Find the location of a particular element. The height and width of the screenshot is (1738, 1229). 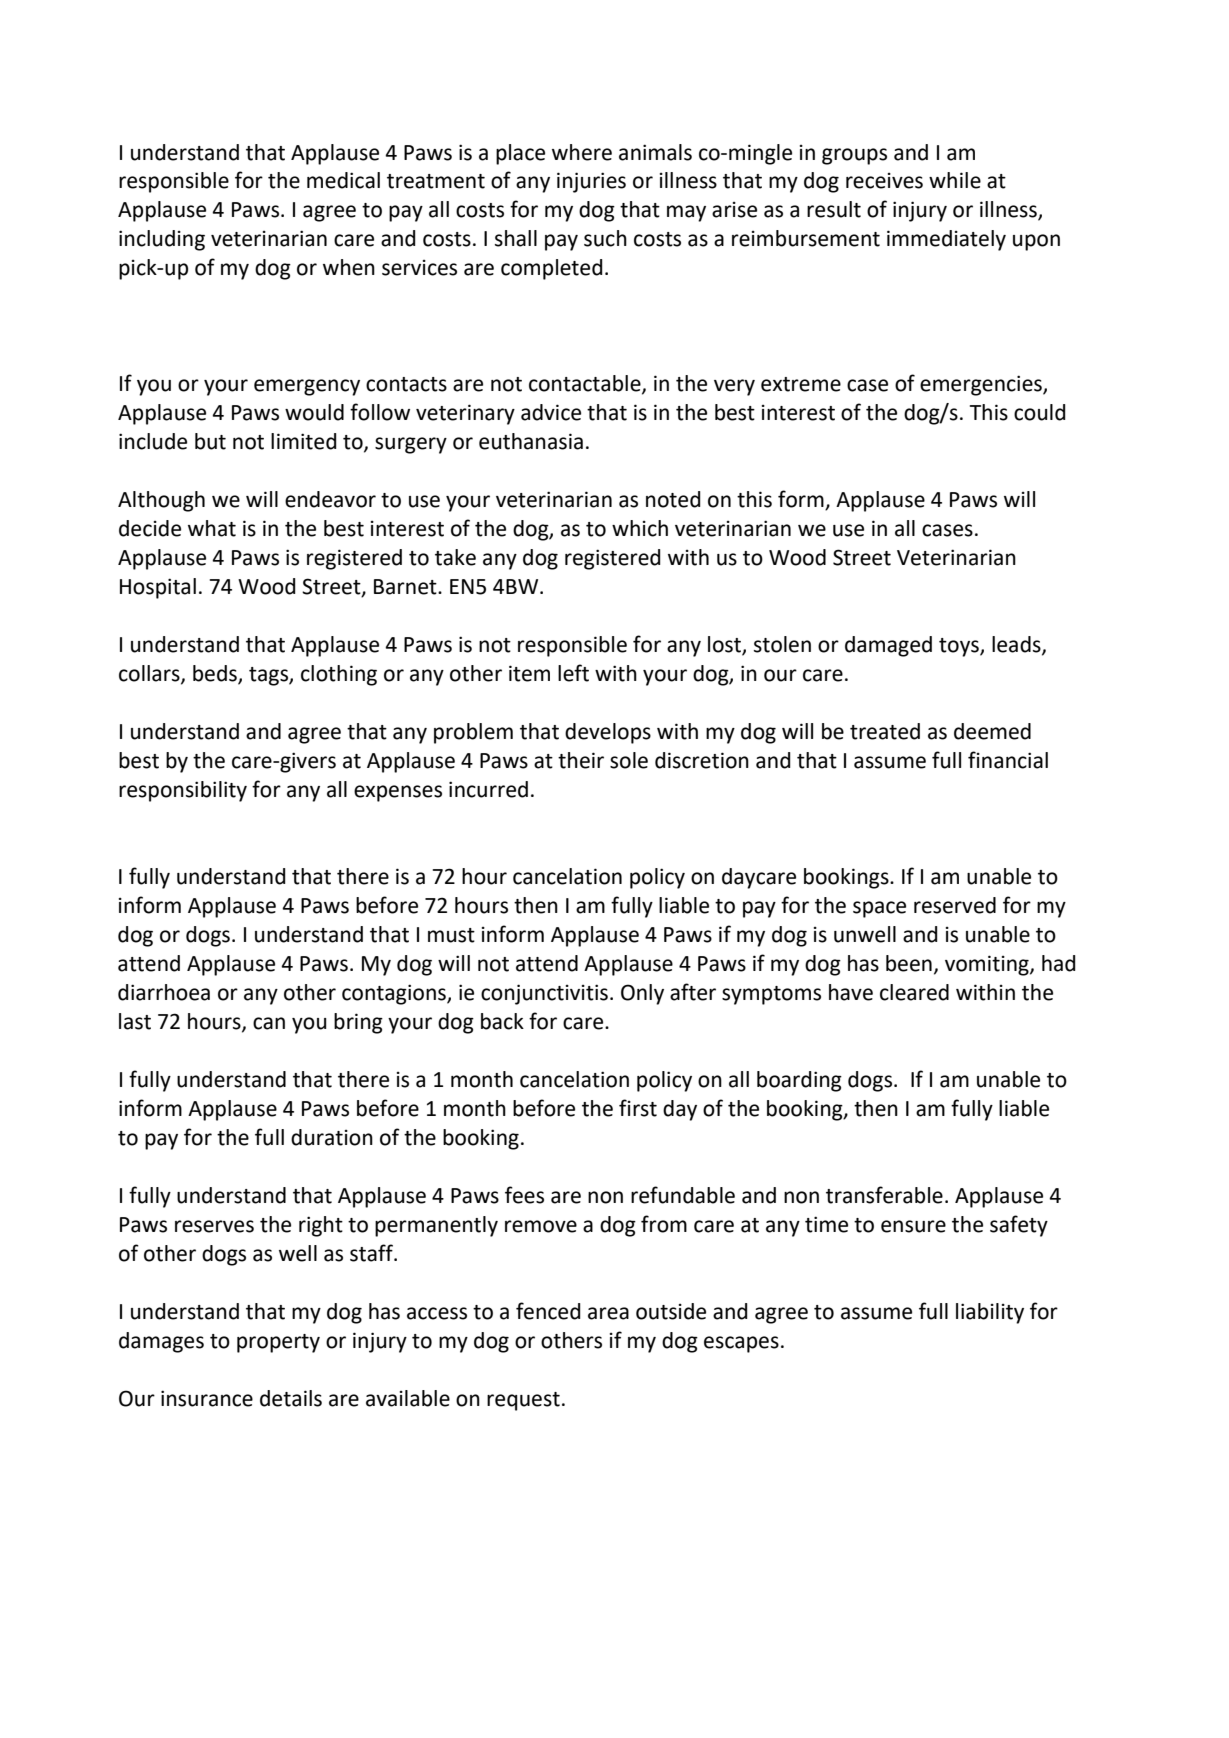

financial is located at coordinates (1008, 760).
